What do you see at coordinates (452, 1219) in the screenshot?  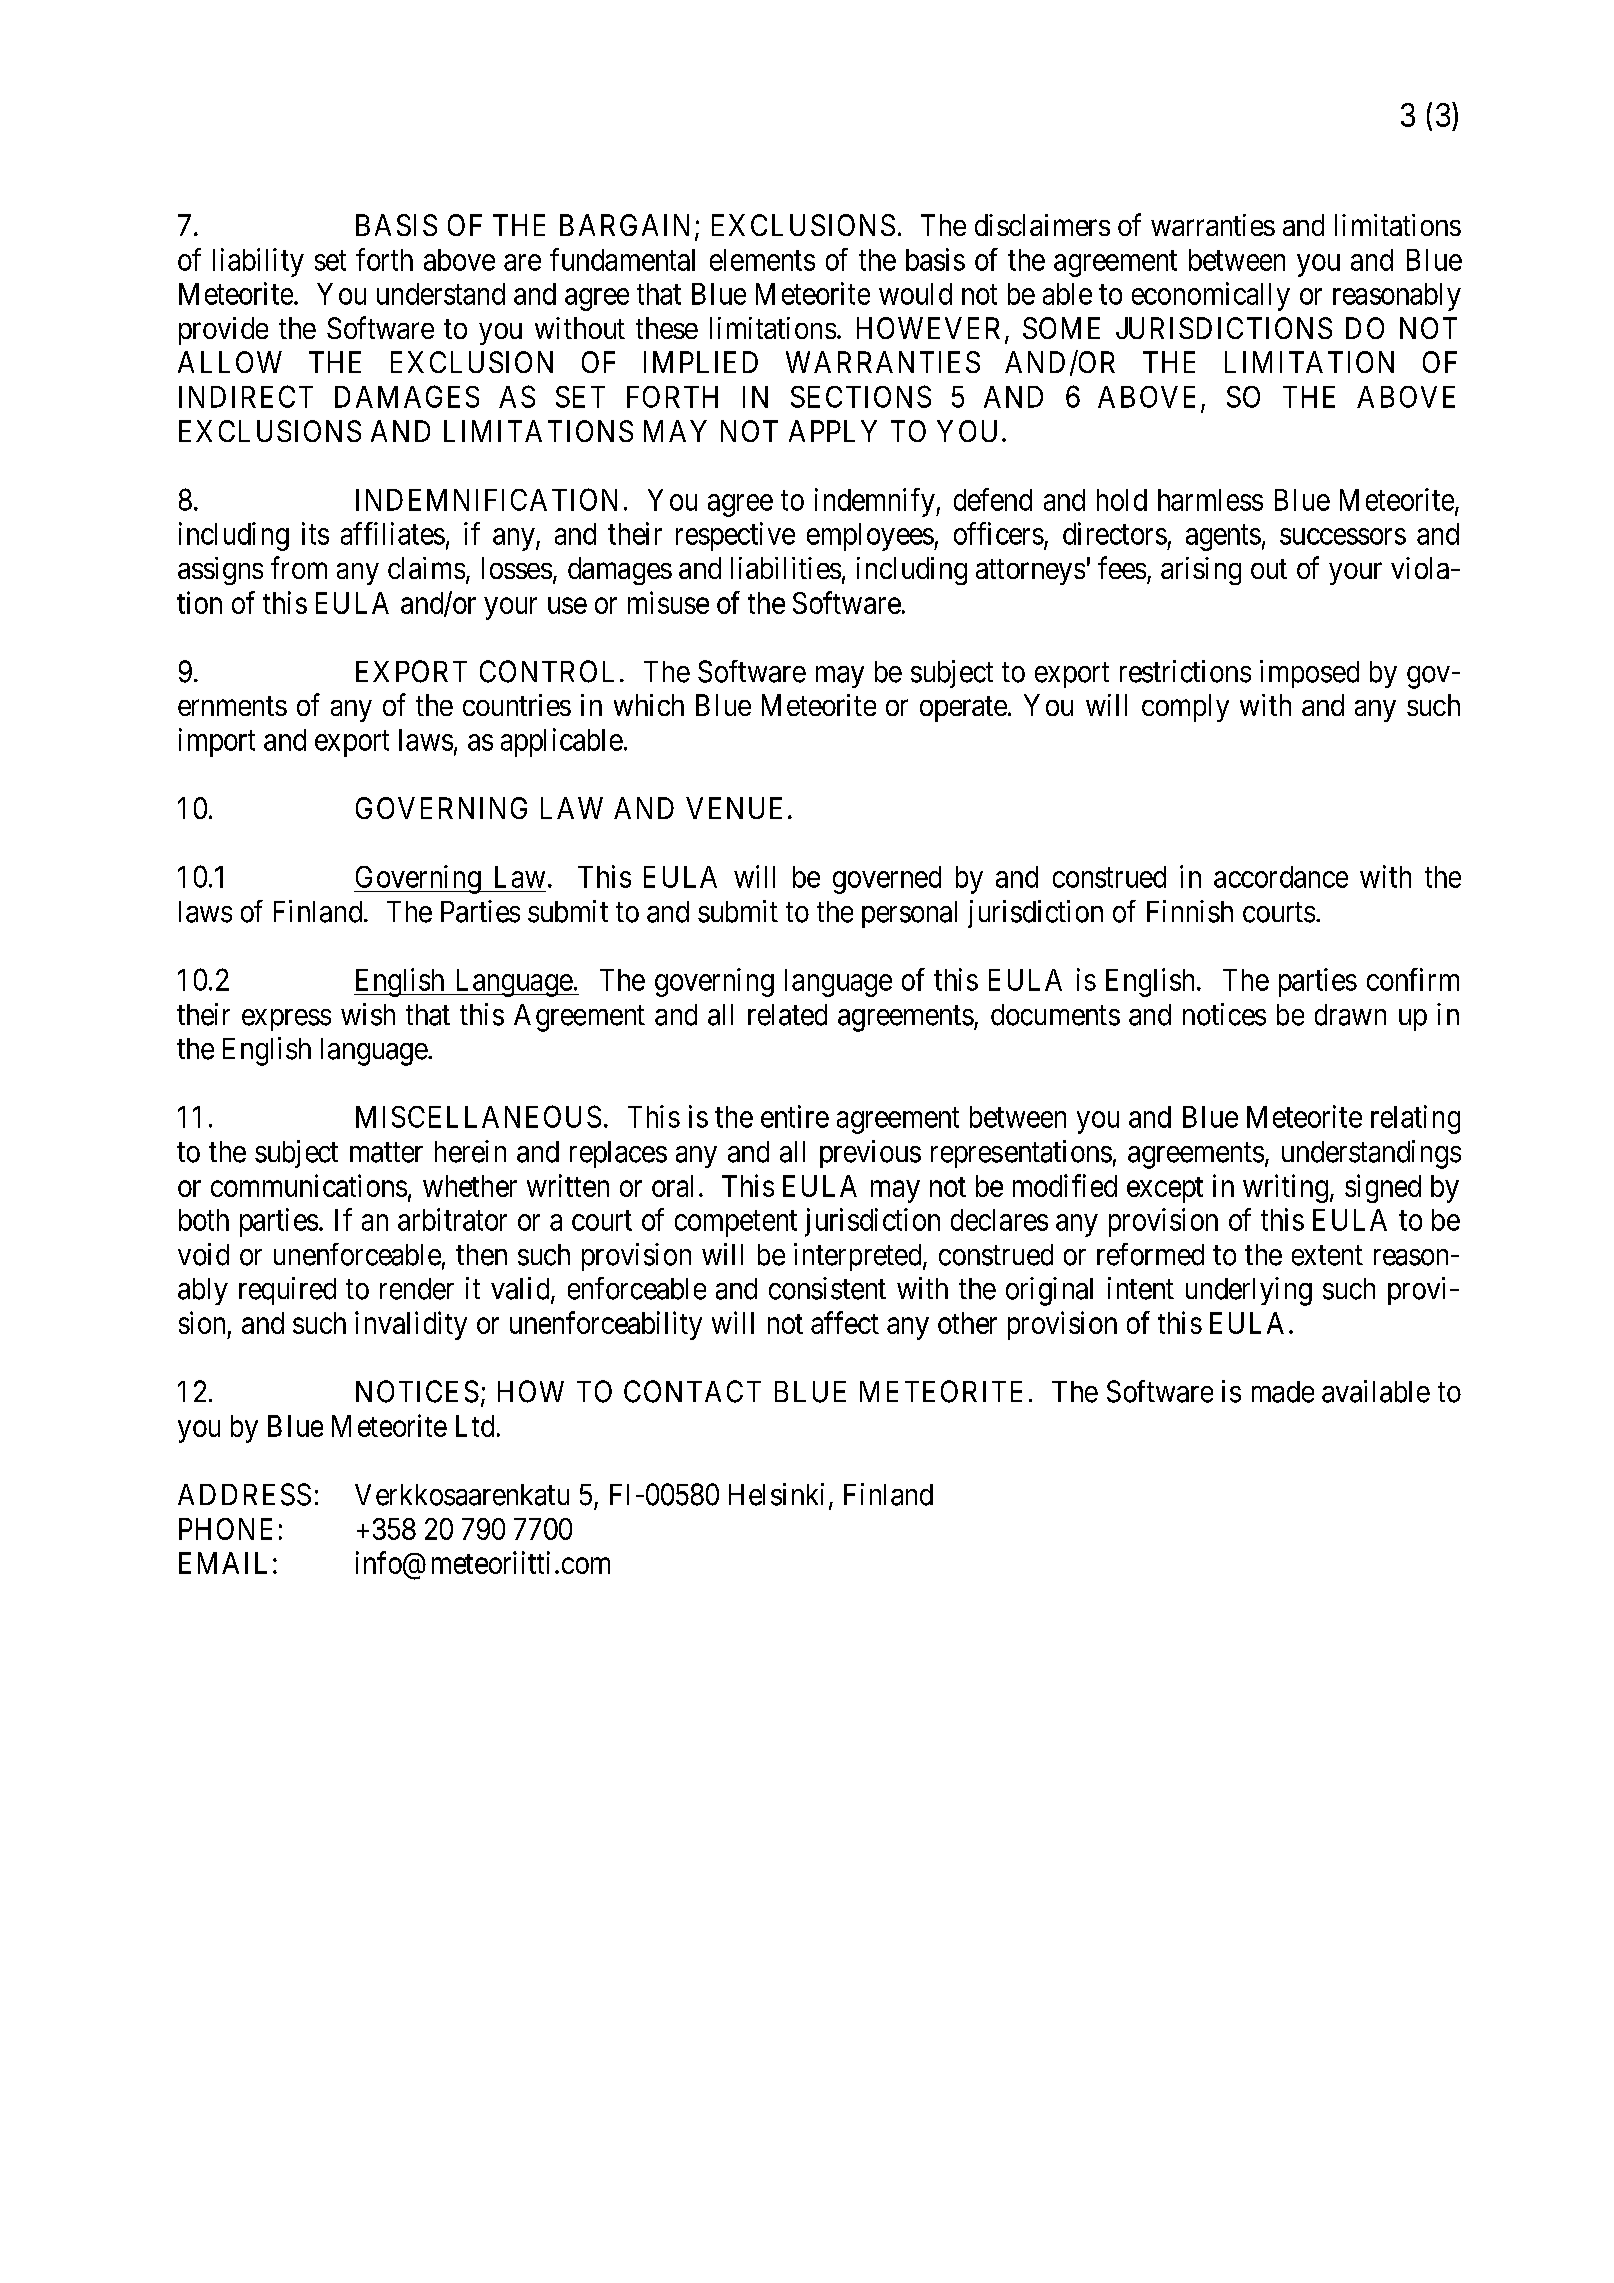 I see `arbitrator` at bounding box center [452, 1219].
